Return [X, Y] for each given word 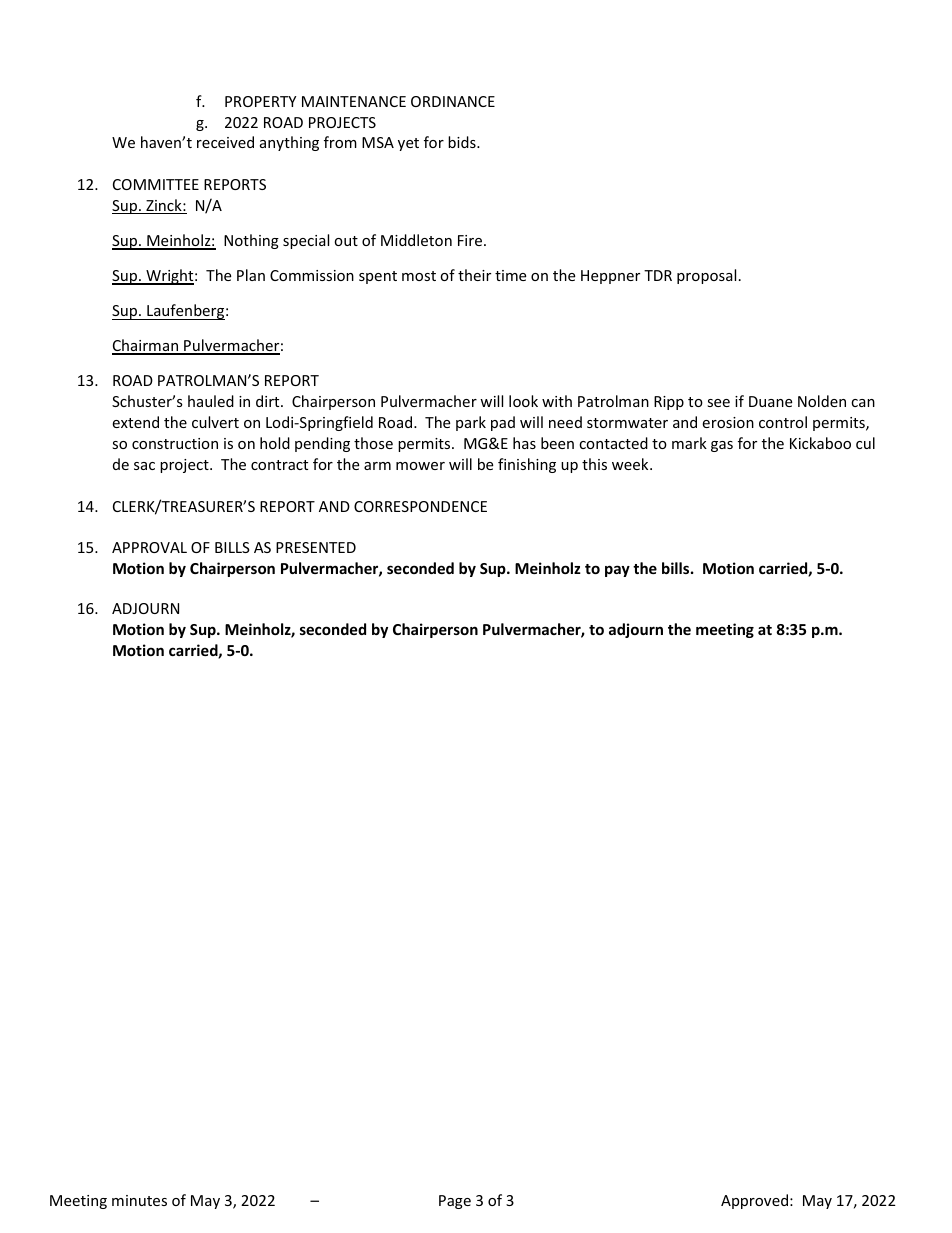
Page [455, 1202]
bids [463, 142]
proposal [706, 276]
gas [722, 446]
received [225, 142]
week [631, 464]
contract [279, 465]
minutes [139, 1200]
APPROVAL [149, 547]
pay [617, 571]
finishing [527, 465]
